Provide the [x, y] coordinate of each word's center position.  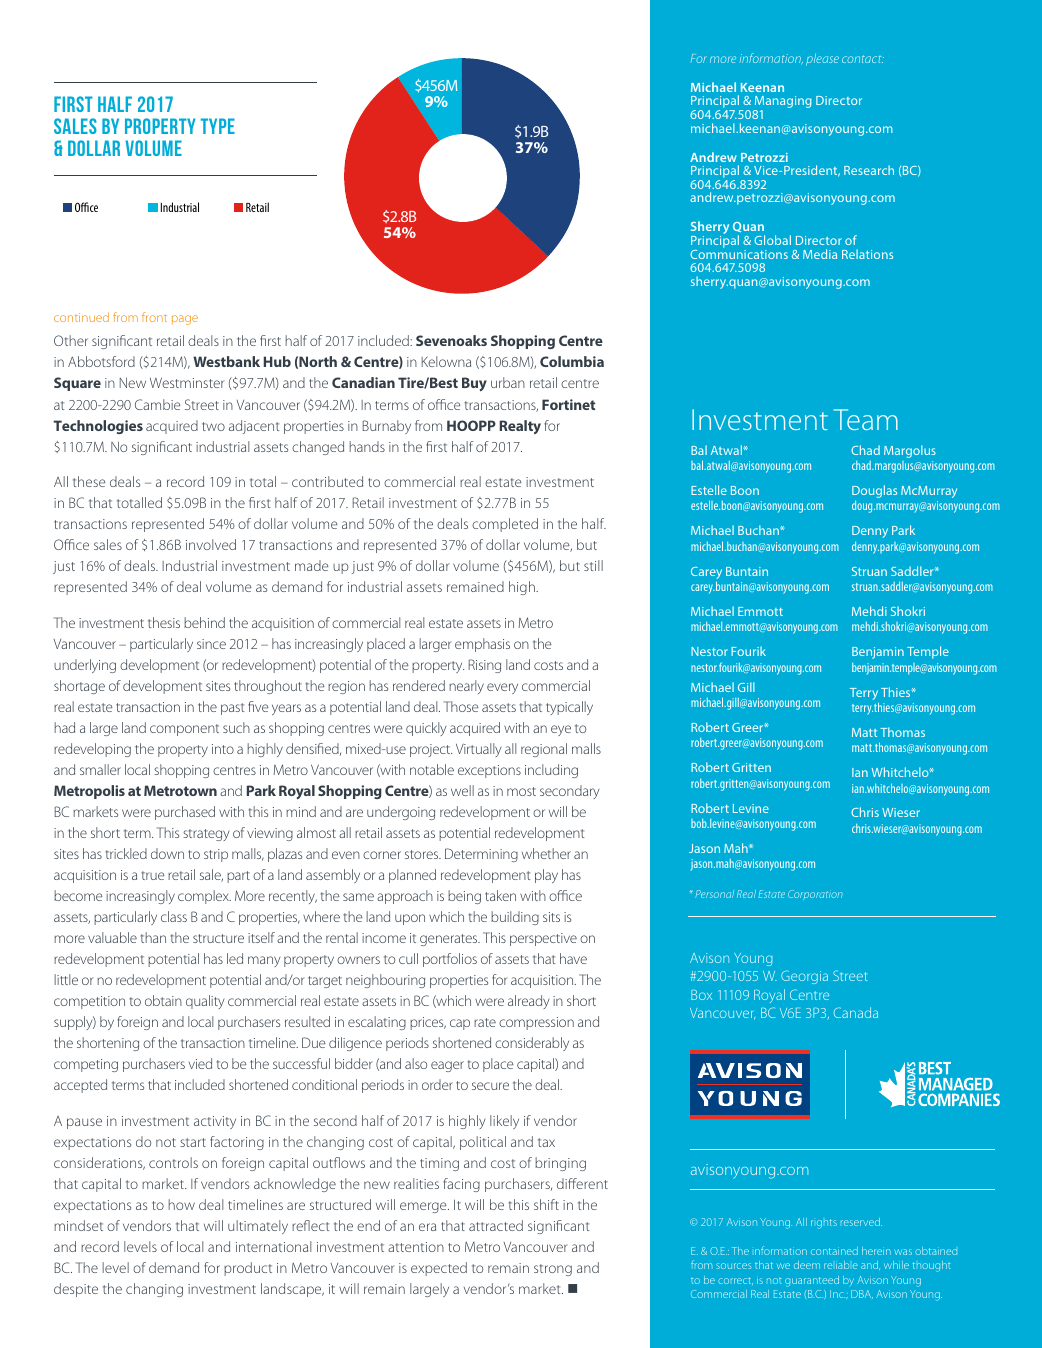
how [182, 1204]
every [502, 688]
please [822, 60]
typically [569, 708]
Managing [782, 103]
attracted [496, 1225]
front [154, 317]
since [211, 644]
